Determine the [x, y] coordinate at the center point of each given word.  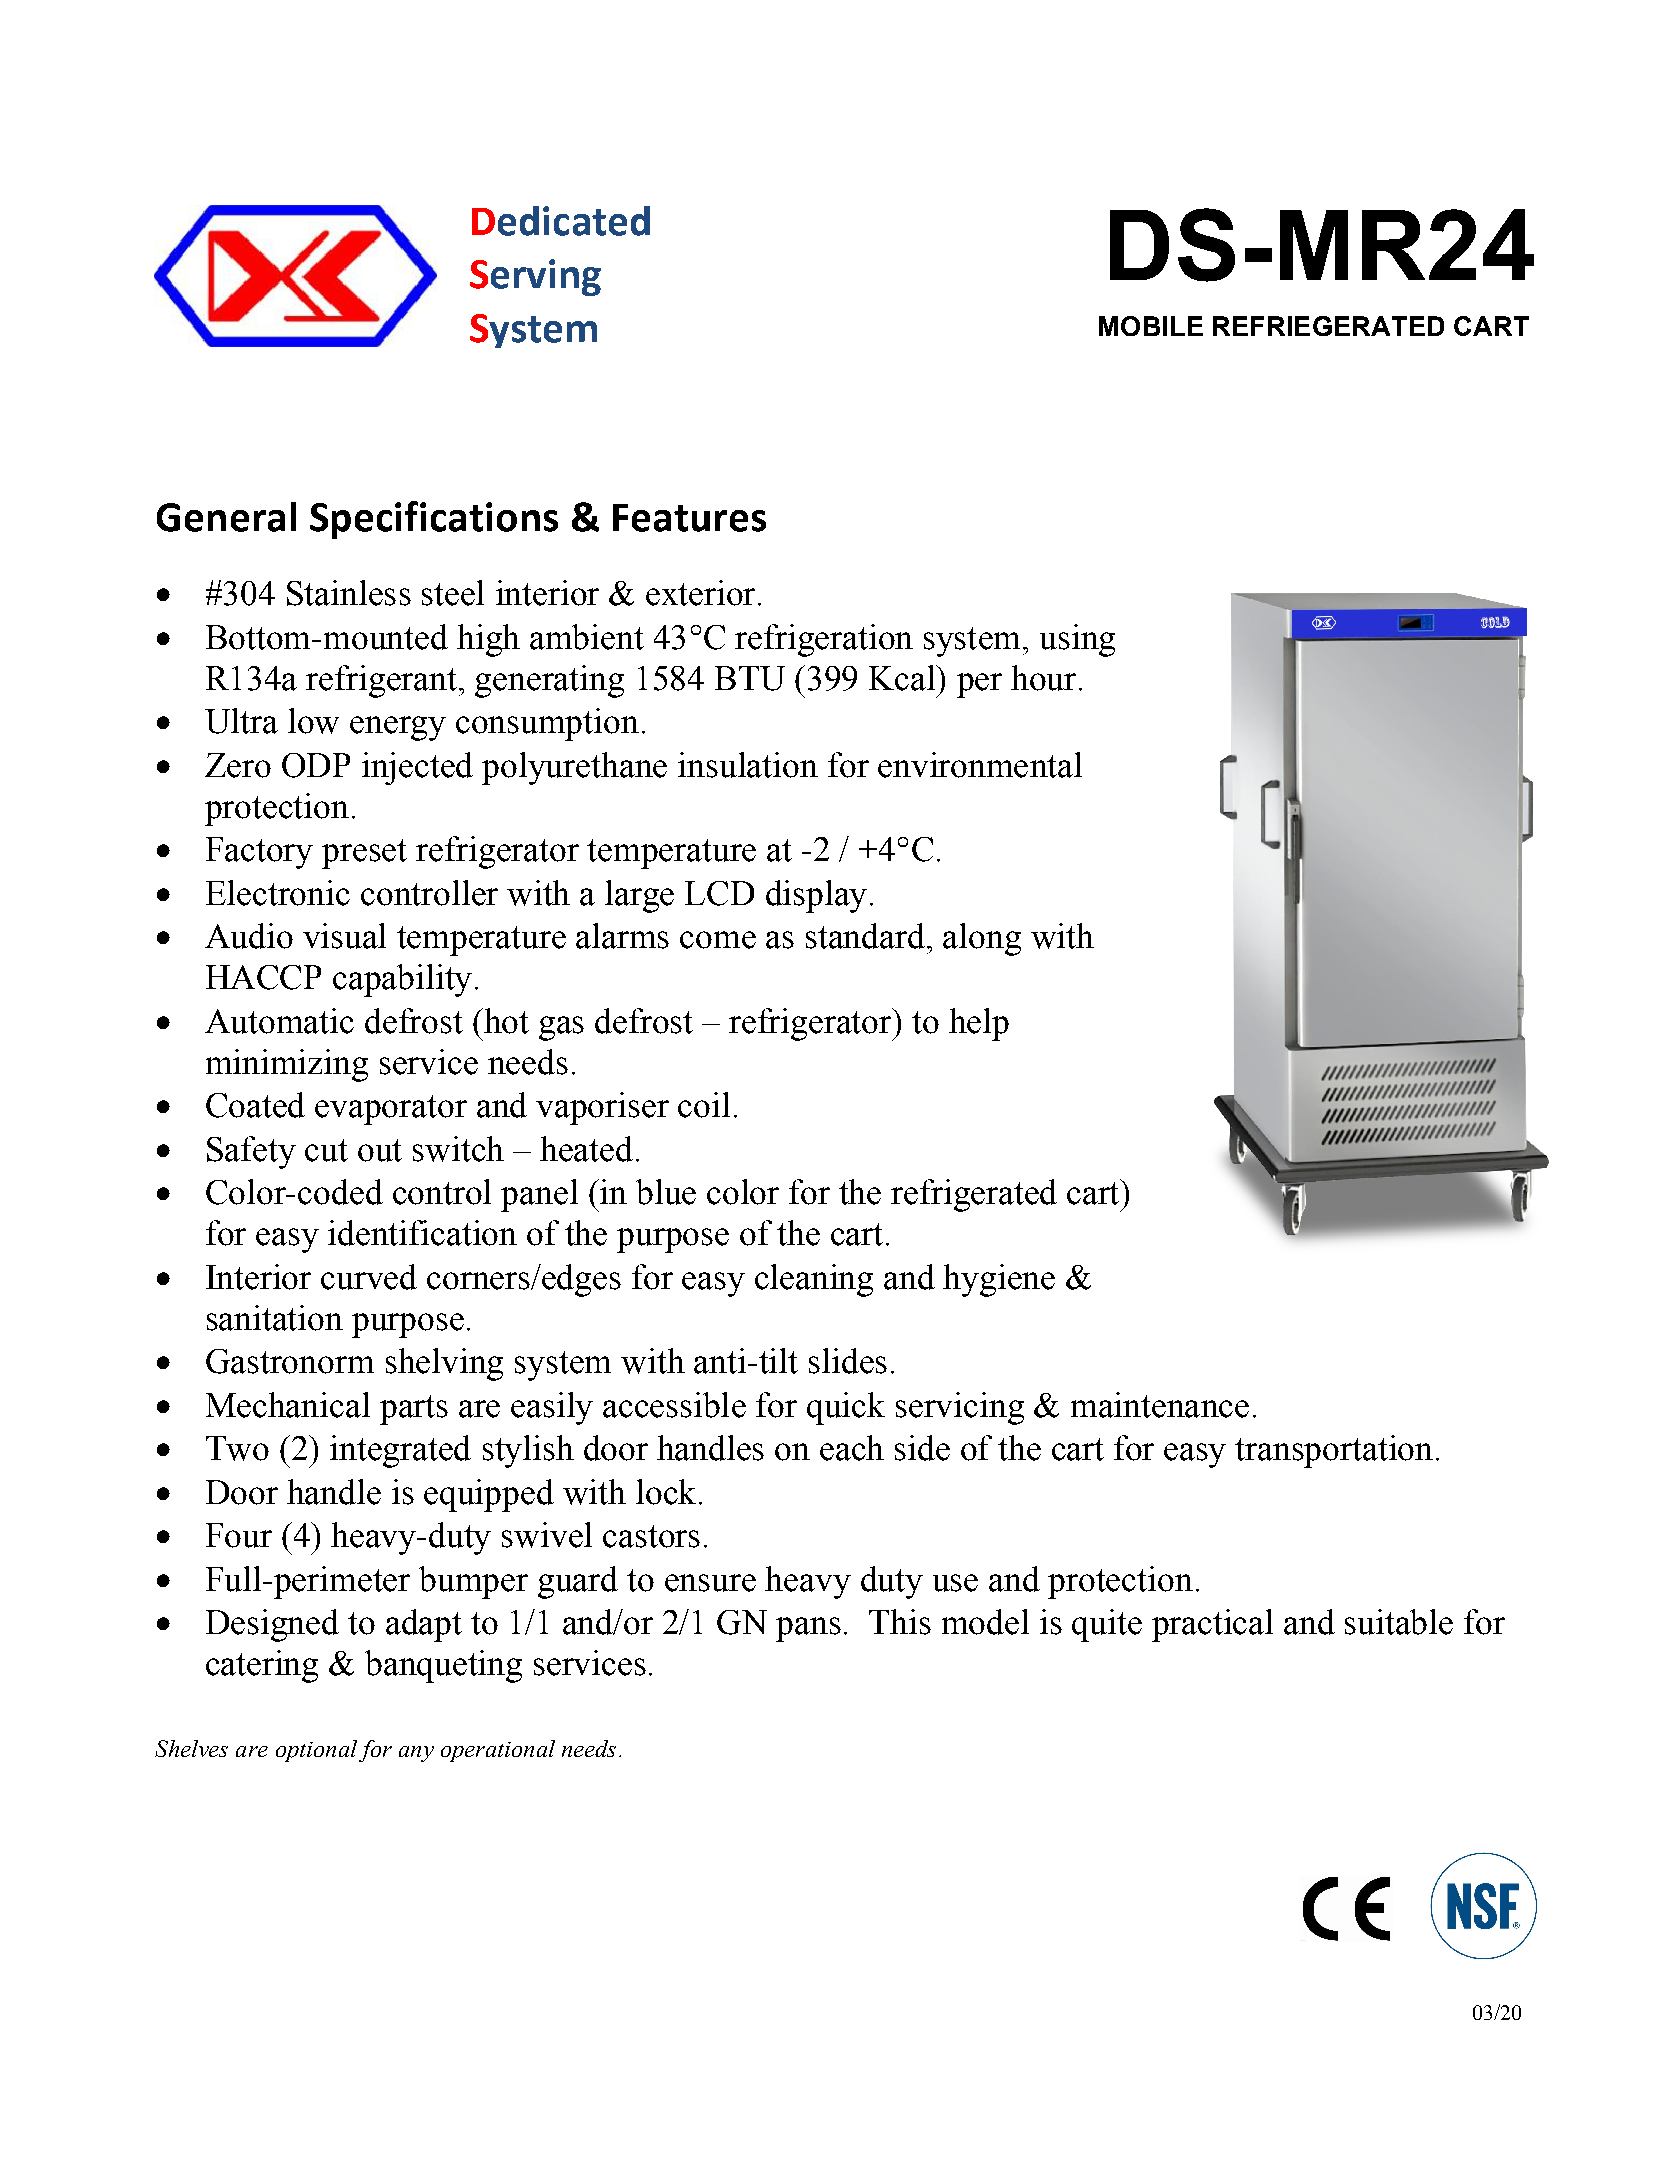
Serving [535, 277]
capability [402, 980]
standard [865, 936]
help [979, 1024]
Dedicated [561, 221]
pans [808, 1629]
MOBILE [1151, 326]
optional [316, 1751]
